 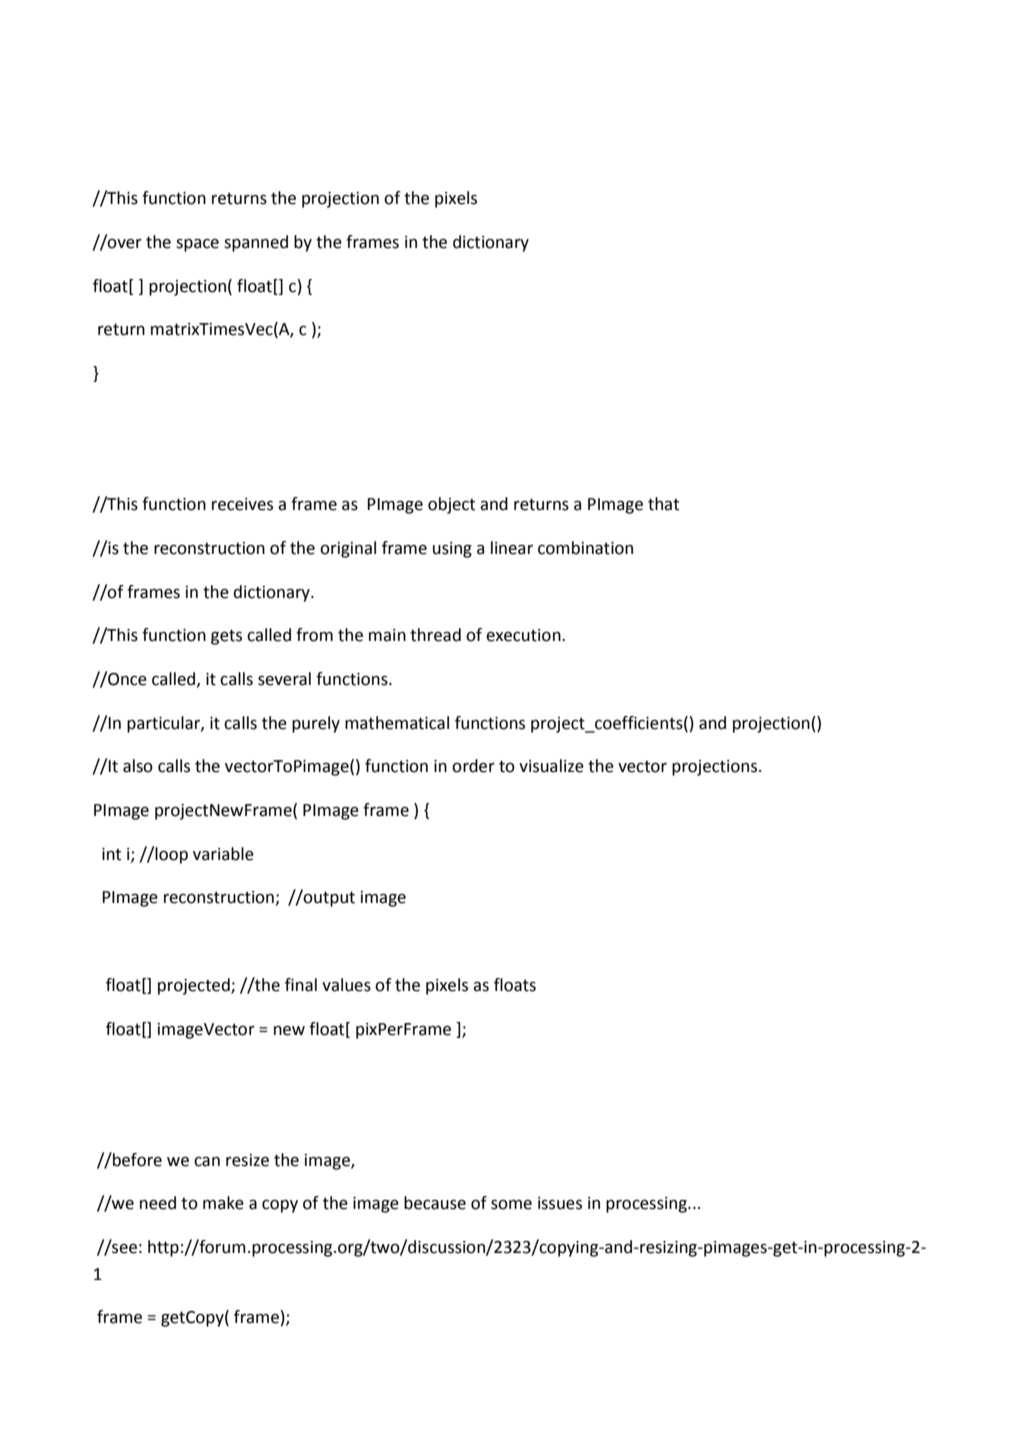 What do you see at coordinates (435, 1203) in the document?
I see `because` at bounding box center [435, 1203].
